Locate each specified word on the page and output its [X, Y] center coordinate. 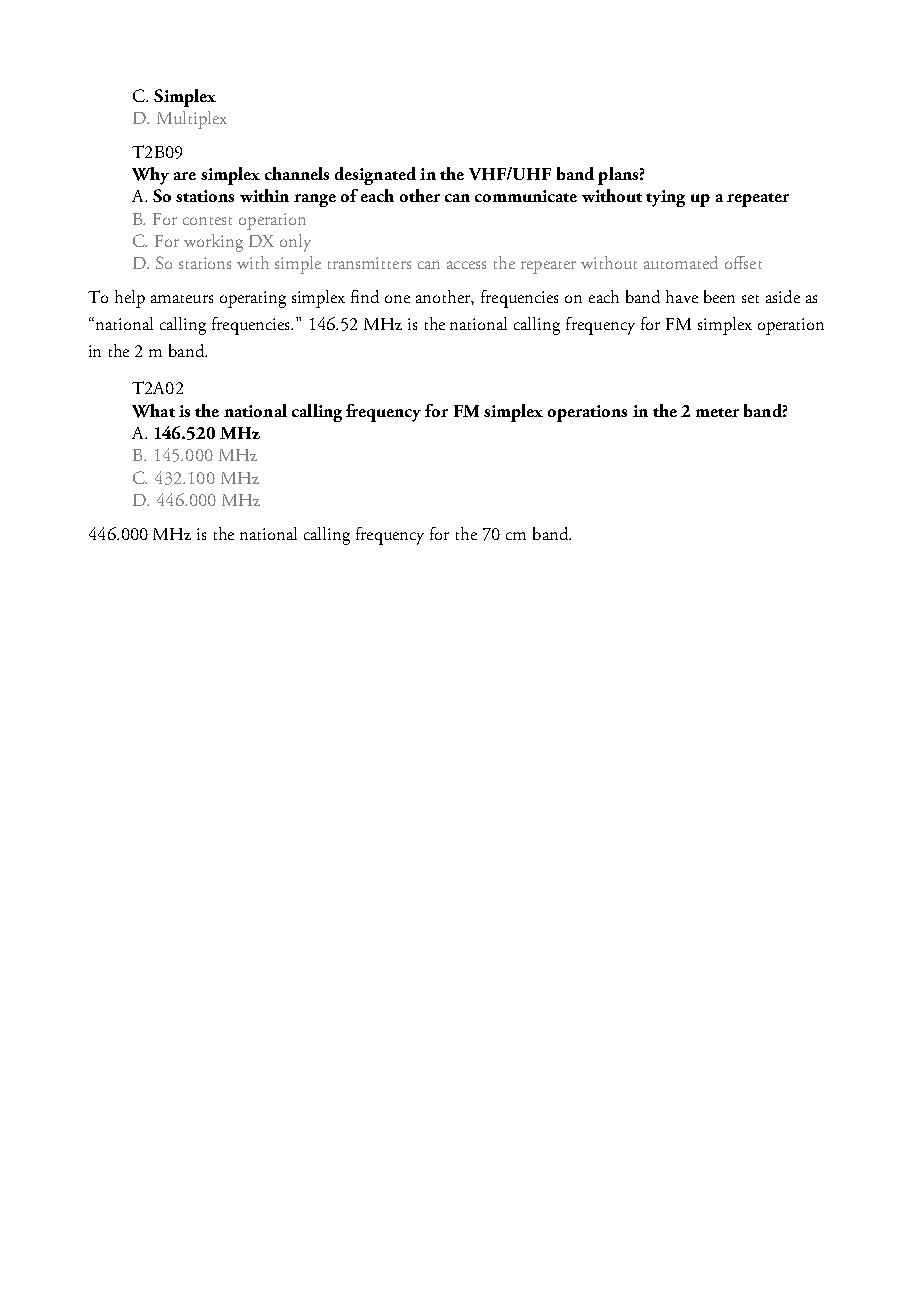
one [397, 299]
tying [665, 198]
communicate [526, 196]
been [719, 296]
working [213, 243]
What [153, 411]
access [466, 265]
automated [681, 262]
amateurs [182, 299]
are [185, 176]
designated [375, 176]
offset [743, 262]
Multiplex [192, 120]
